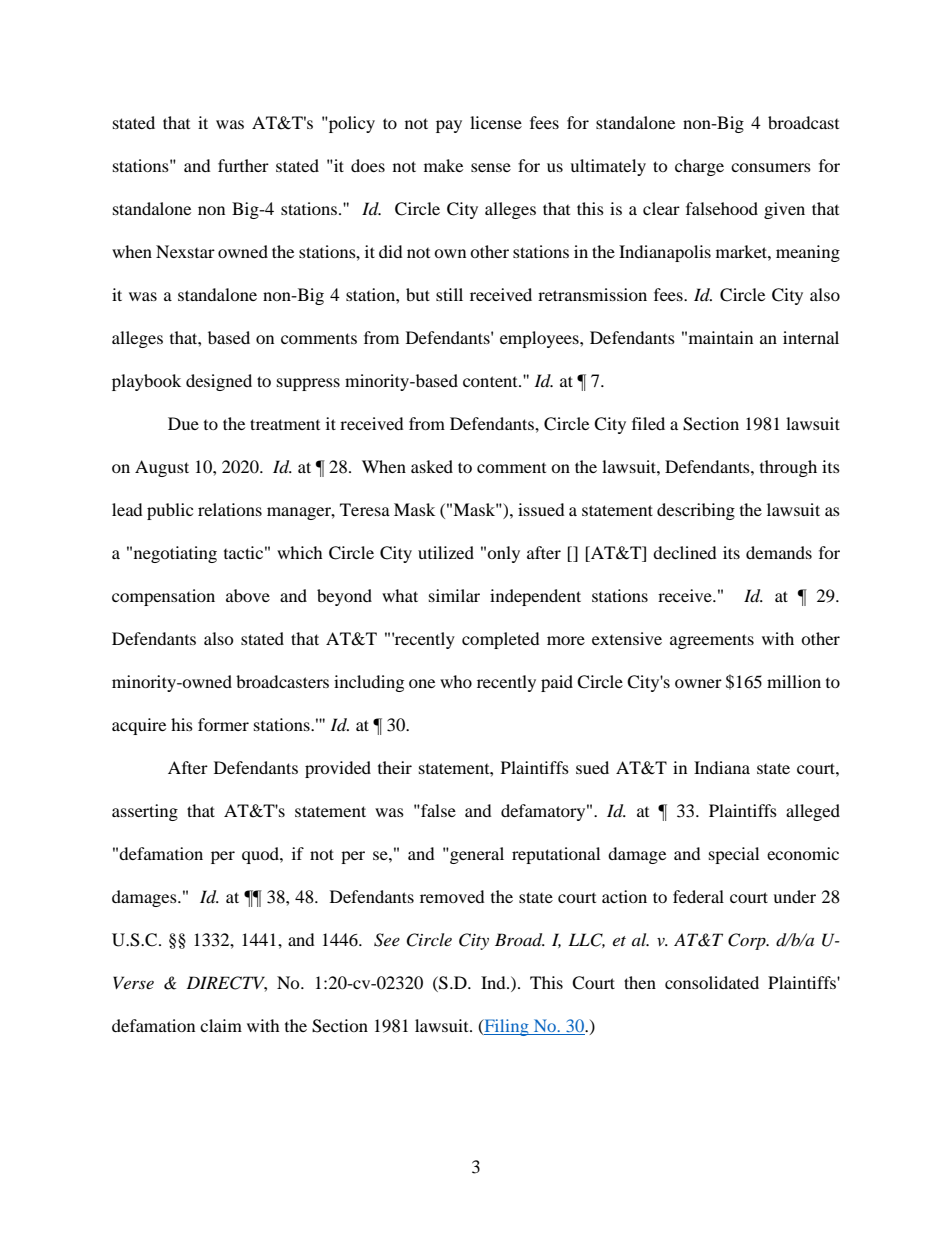 The image size is (952, 1233). Describe the element at coordinates (248, 595) in the document. I see `above` at that location.
